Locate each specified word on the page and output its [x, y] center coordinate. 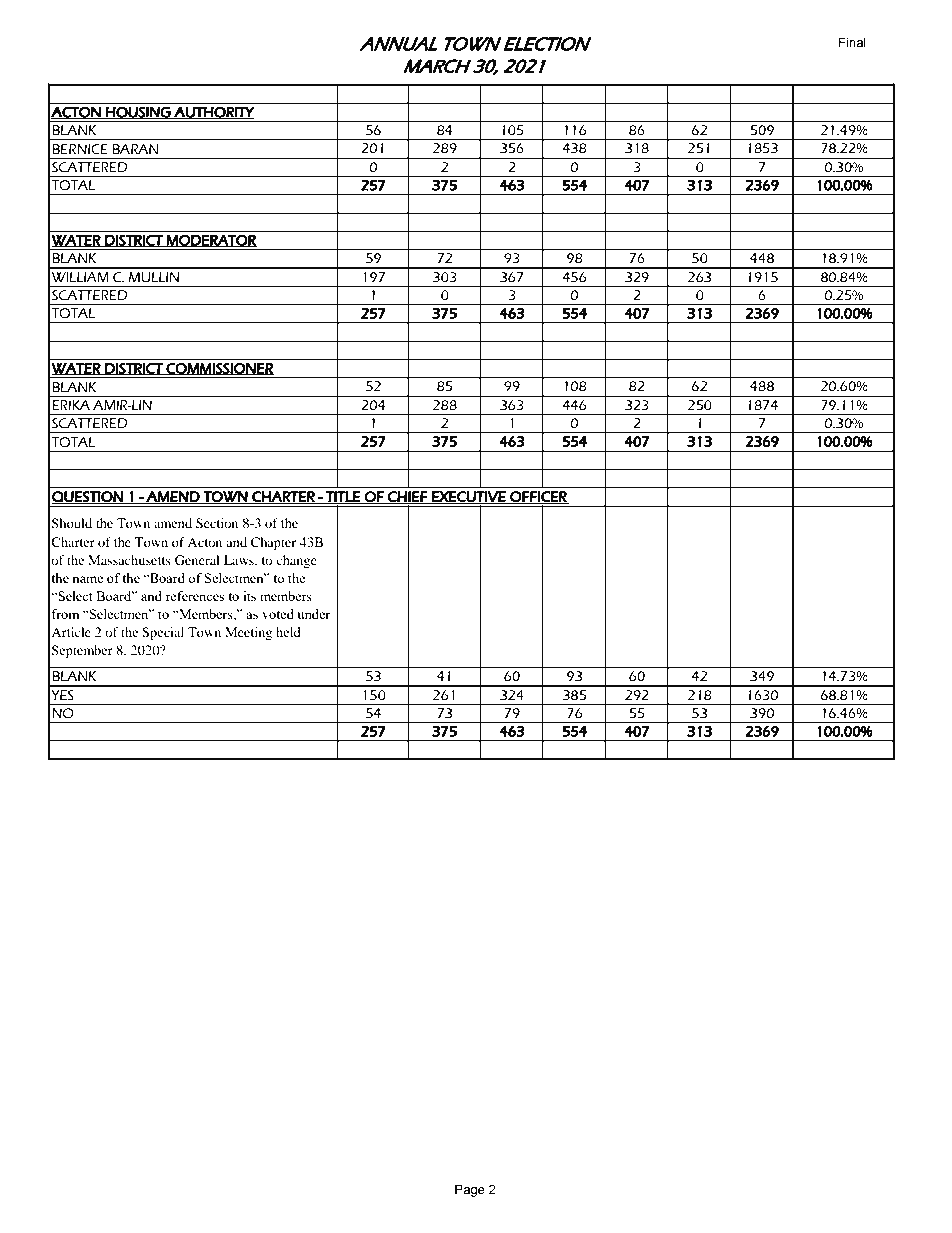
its [249, 596]
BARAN [135, 149]
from [65, 614]
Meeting [248, 633]
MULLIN [154, 277]
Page [470, 1190]
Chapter [273, 543]
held [288, 632]
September [82, 651]
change [296, 561]
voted [278, 614]
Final [852, 42]
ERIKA [71, 405]
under [314, 614]
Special [163, 633]
